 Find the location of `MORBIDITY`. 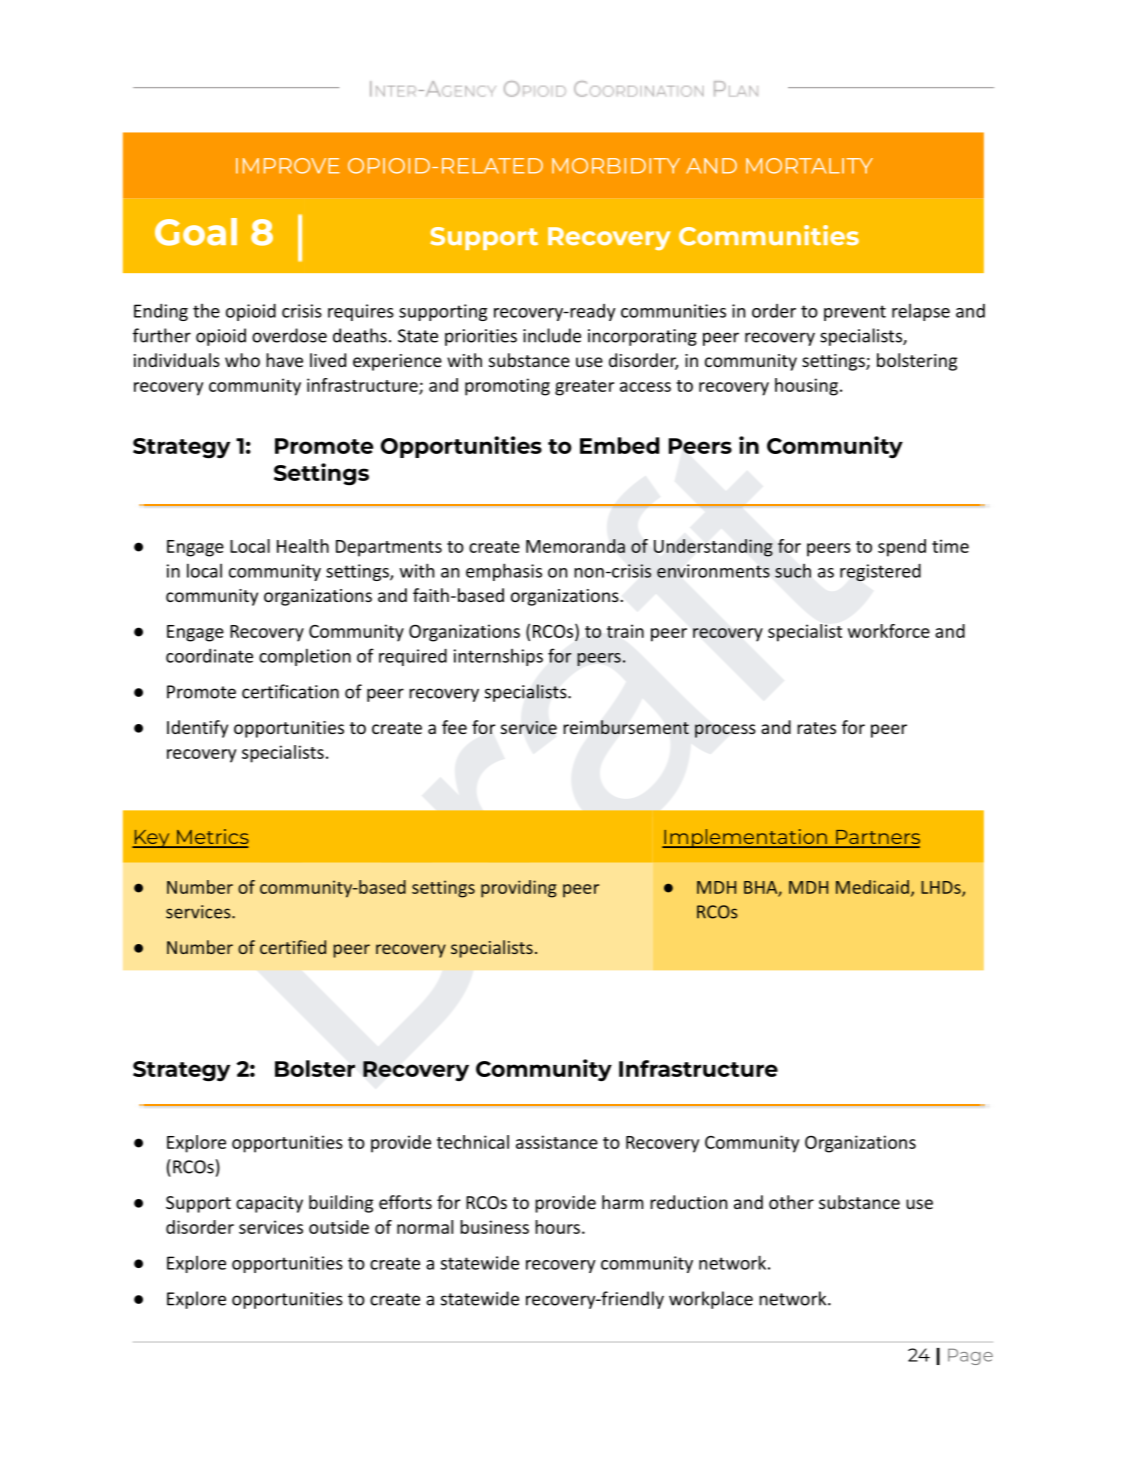

MORBIDITY is located at coordinates (616, 166).
